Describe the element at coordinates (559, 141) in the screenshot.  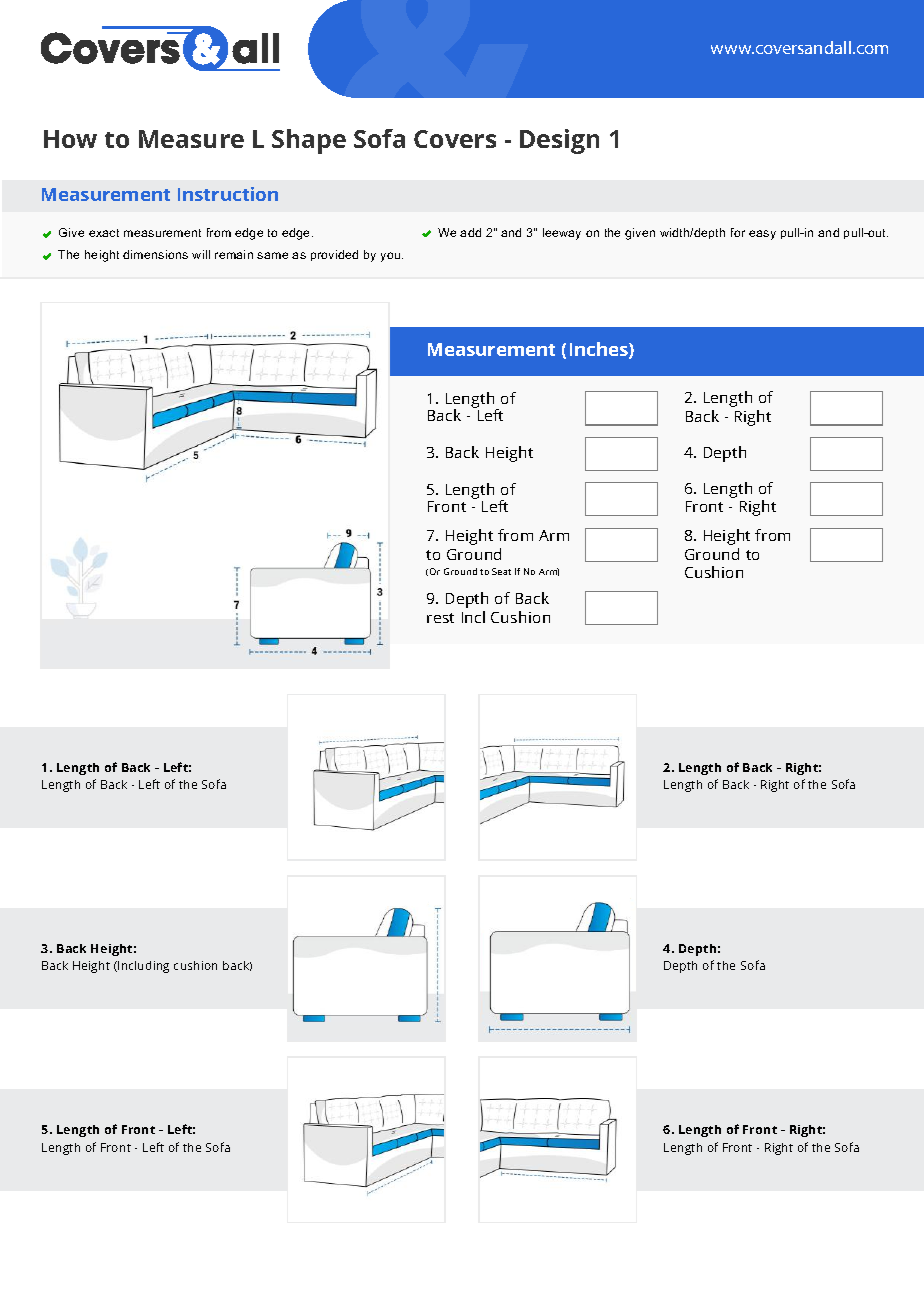
I see `Design` at that location.
